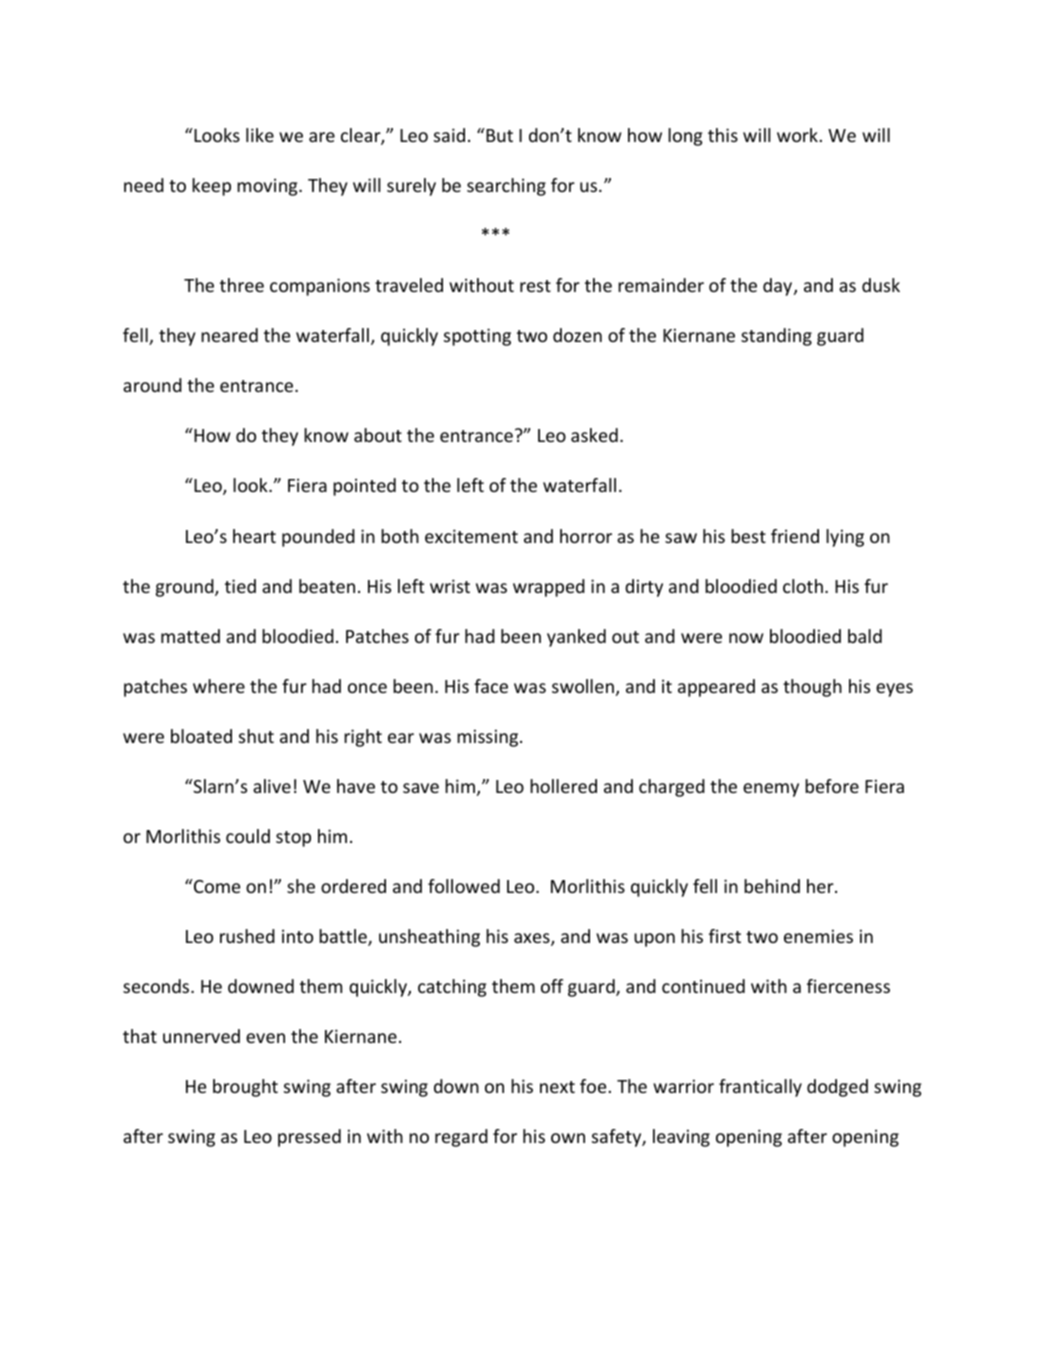 This screenshot has height=1353, width=1045. Describe the element at coordinates (865, 636) in the screenshot. I see `bald` at that location.
